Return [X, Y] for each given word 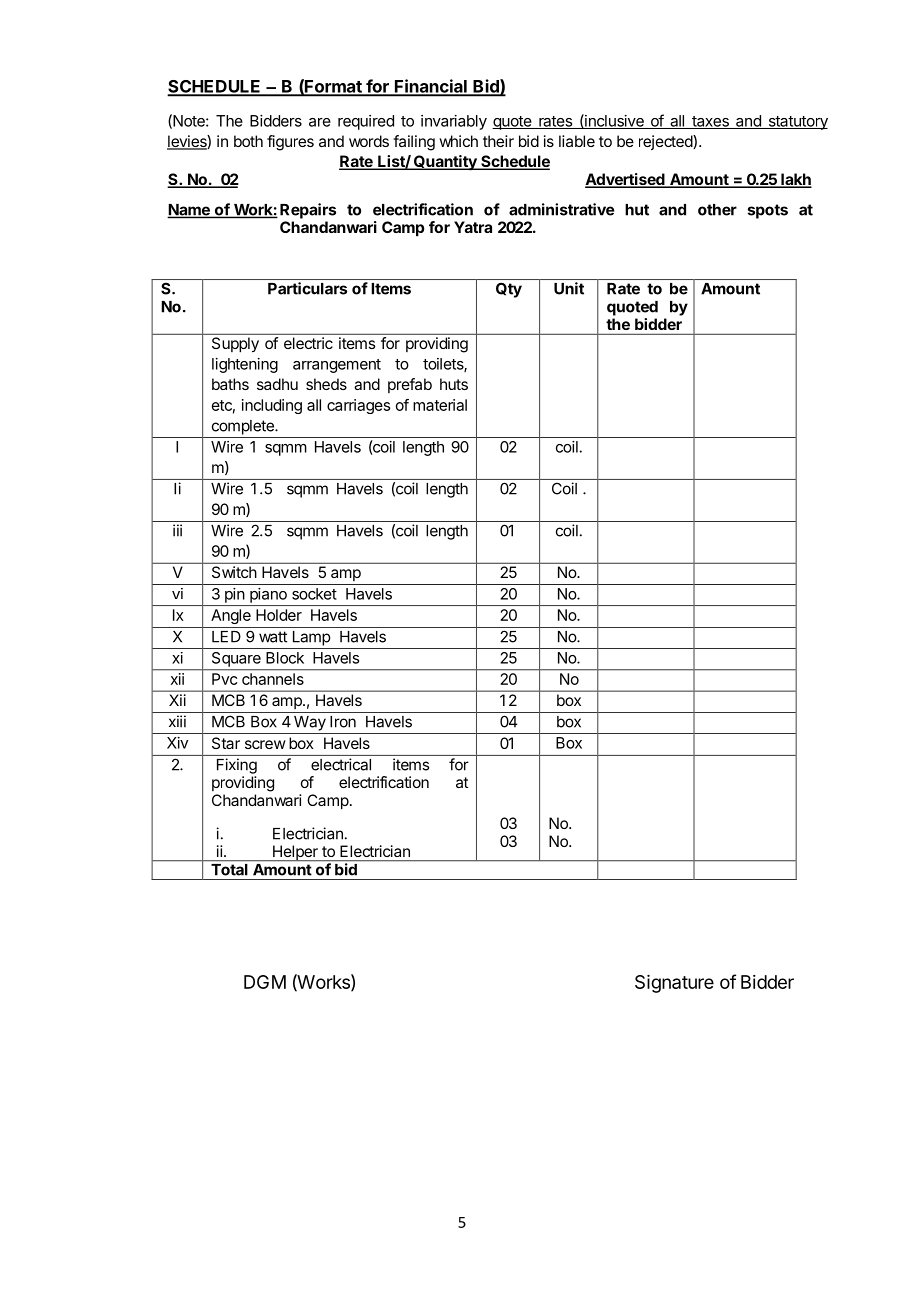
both [248, 141]
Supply [235, 344]
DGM [265, 982]
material [440, 405]
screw [265, 744]
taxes [710, 122]
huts [454, 384]
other [717, 210]
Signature [674, 984]
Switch [234, 572]
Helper [295, 853]
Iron [343, 722]
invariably [454, 122]
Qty [509, 290]
